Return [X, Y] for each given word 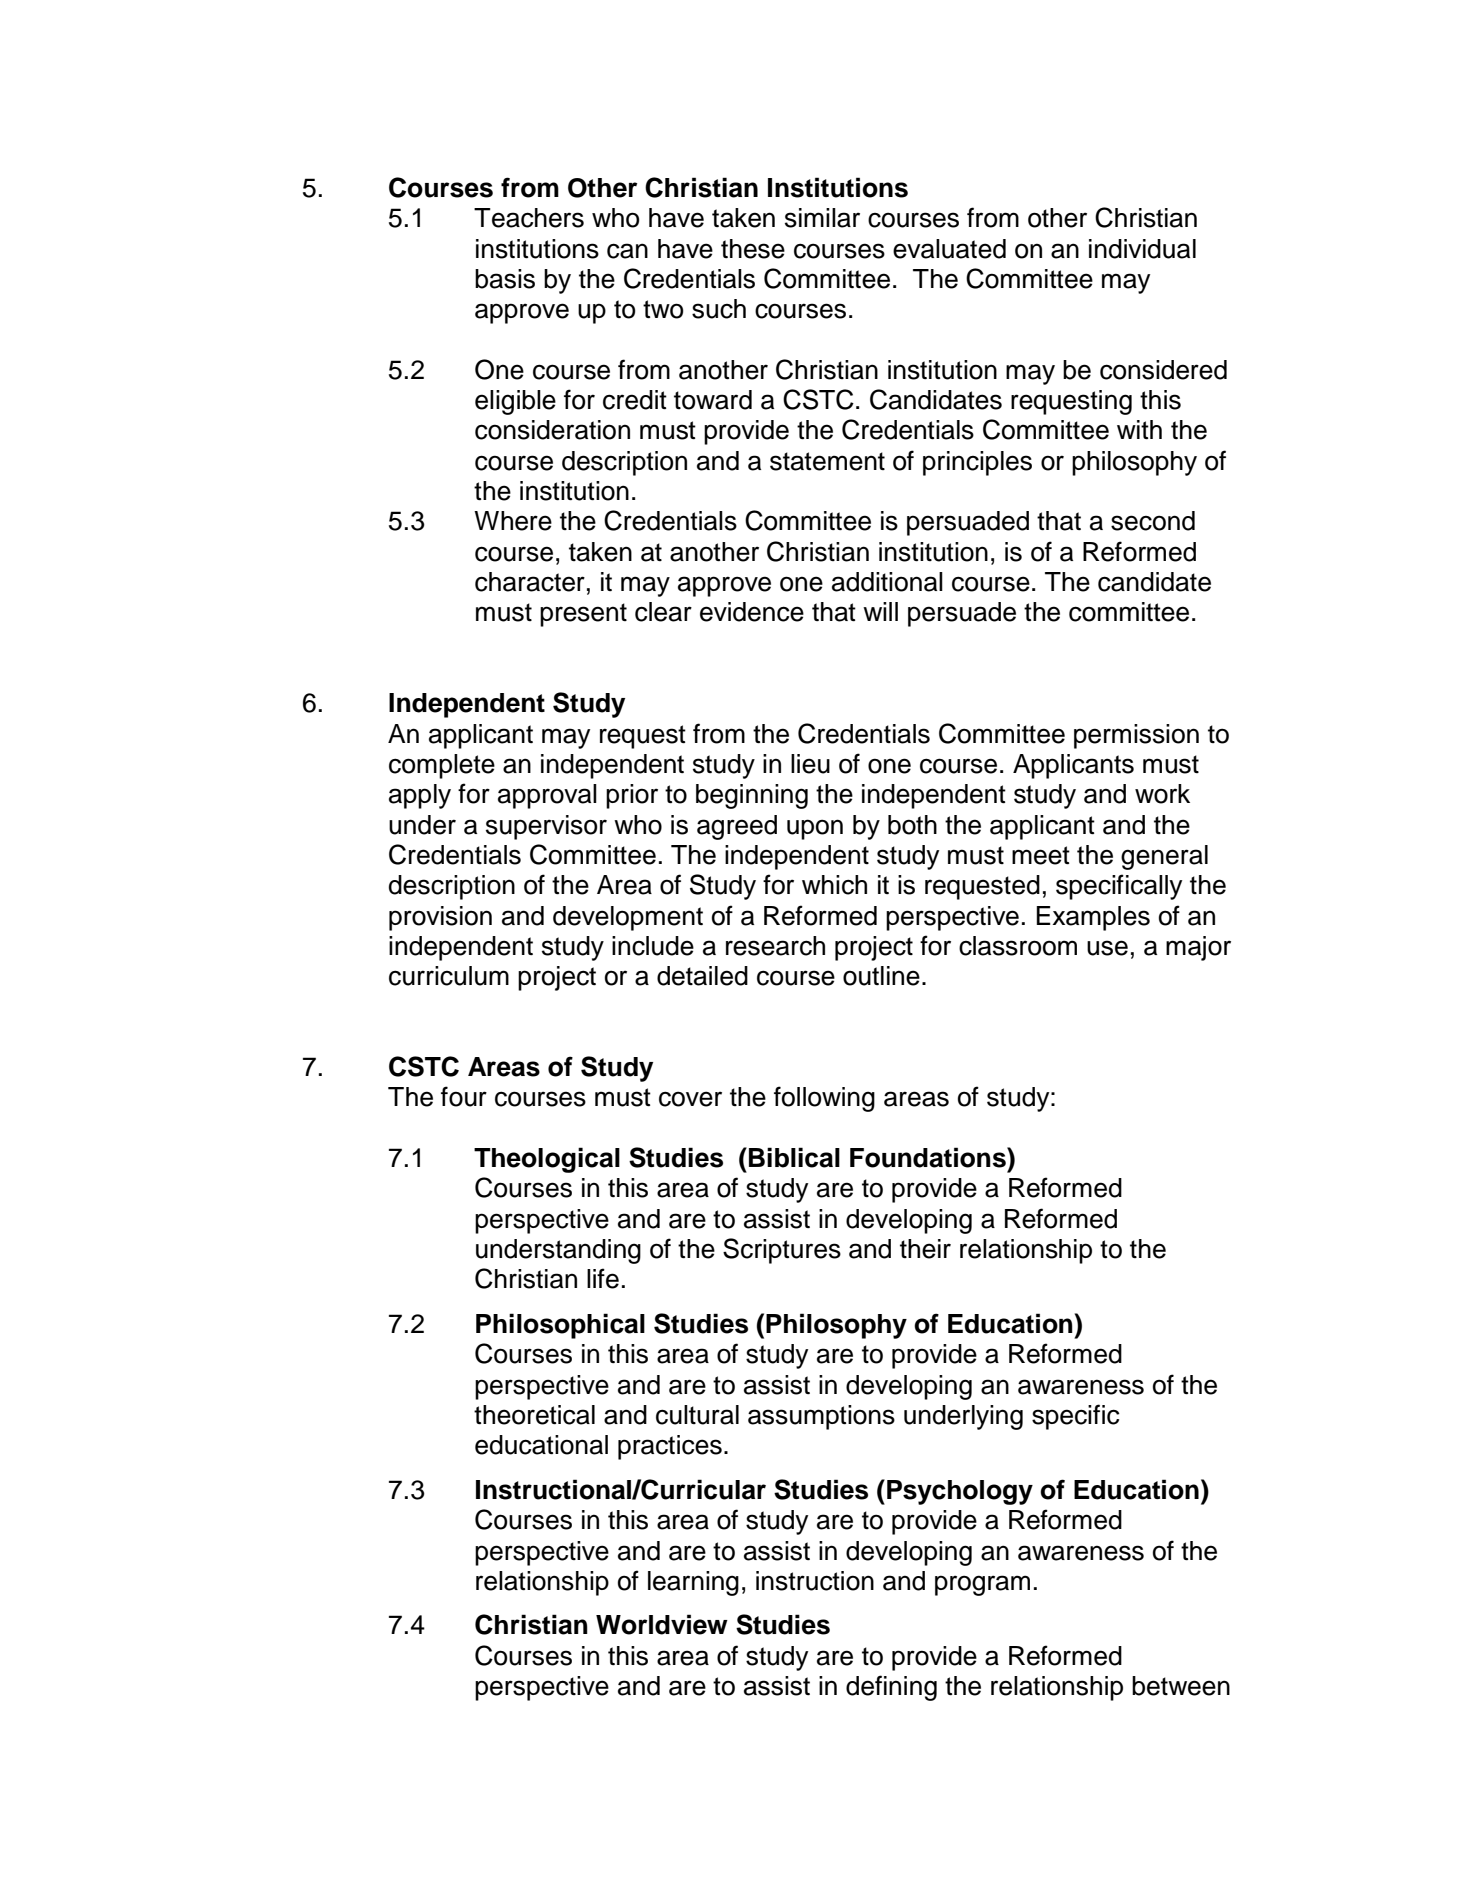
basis [505, 279]
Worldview [662, 1624]
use [1107, 948]
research [775, 946]
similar [822, 218]
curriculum [449, 976]
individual [1142, 249]
